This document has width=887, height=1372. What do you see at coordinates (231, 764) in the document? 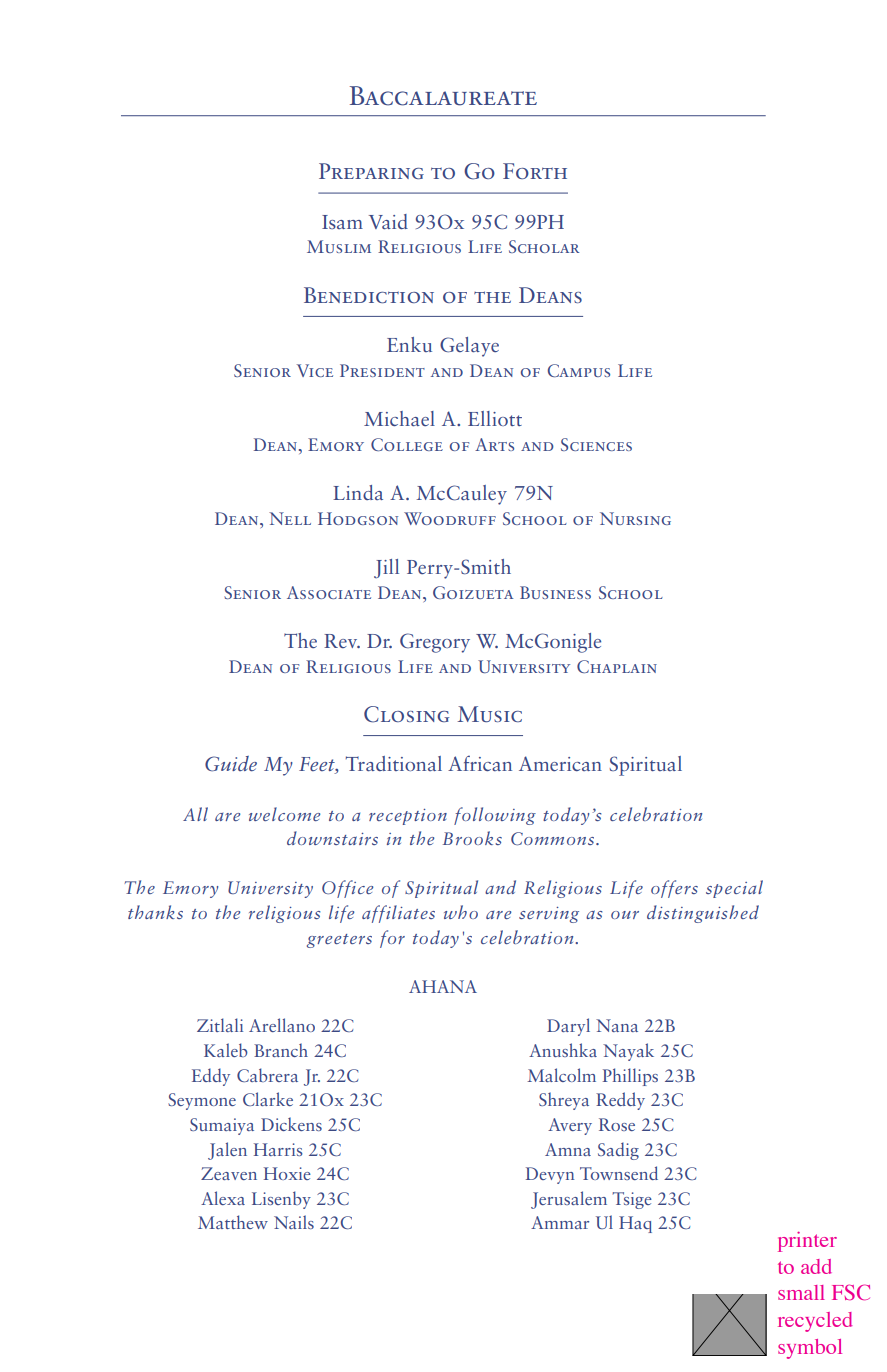
I see `Guide` at bounding box center [231, 764].
